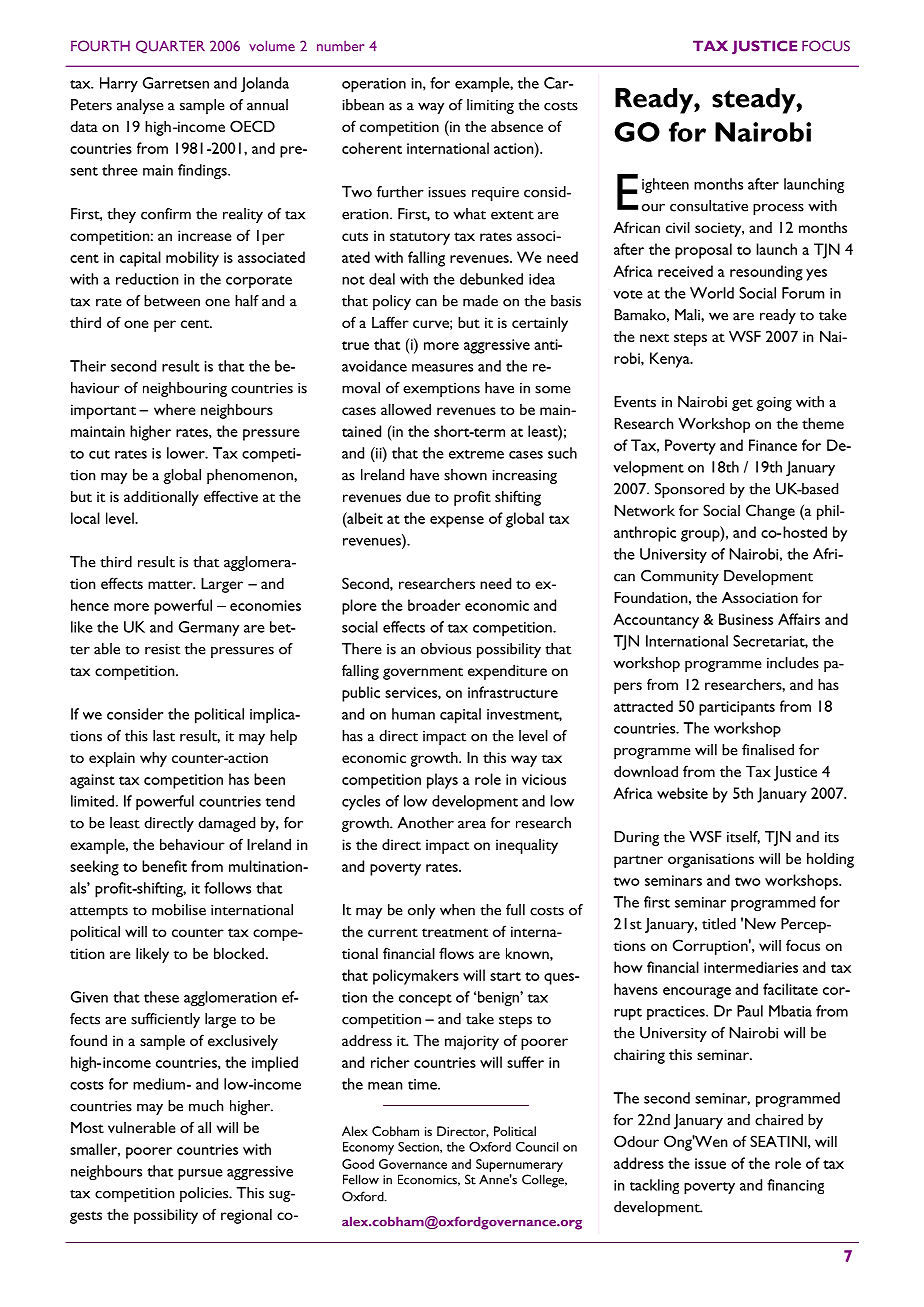 The height and width of the screenshot is (1307, 924). I want to click on area, so click(472, 824).
